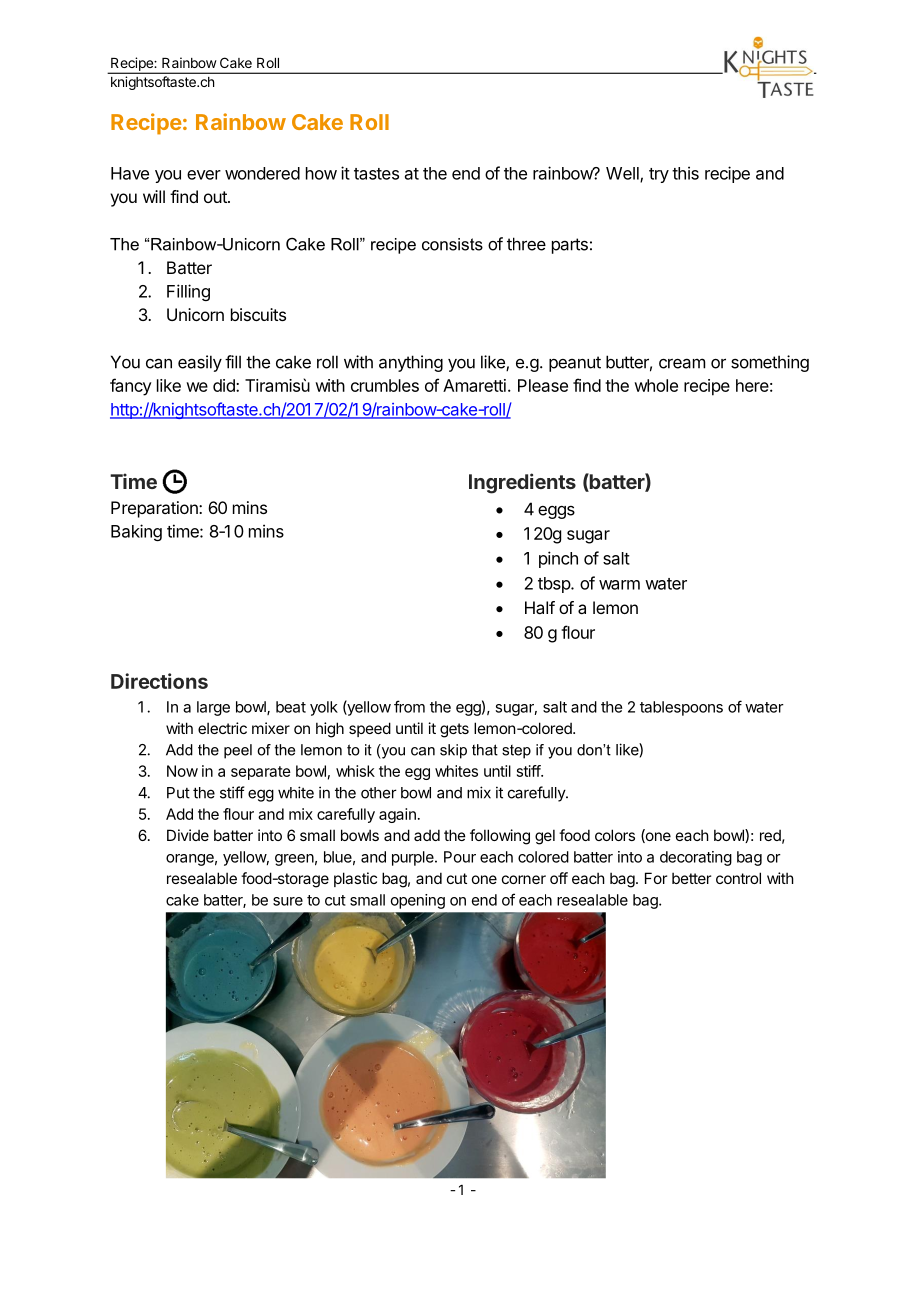  What do you see at coordinates (200, 363) in the screenshot?
I see `easily` at bounding box center [200, 363].
